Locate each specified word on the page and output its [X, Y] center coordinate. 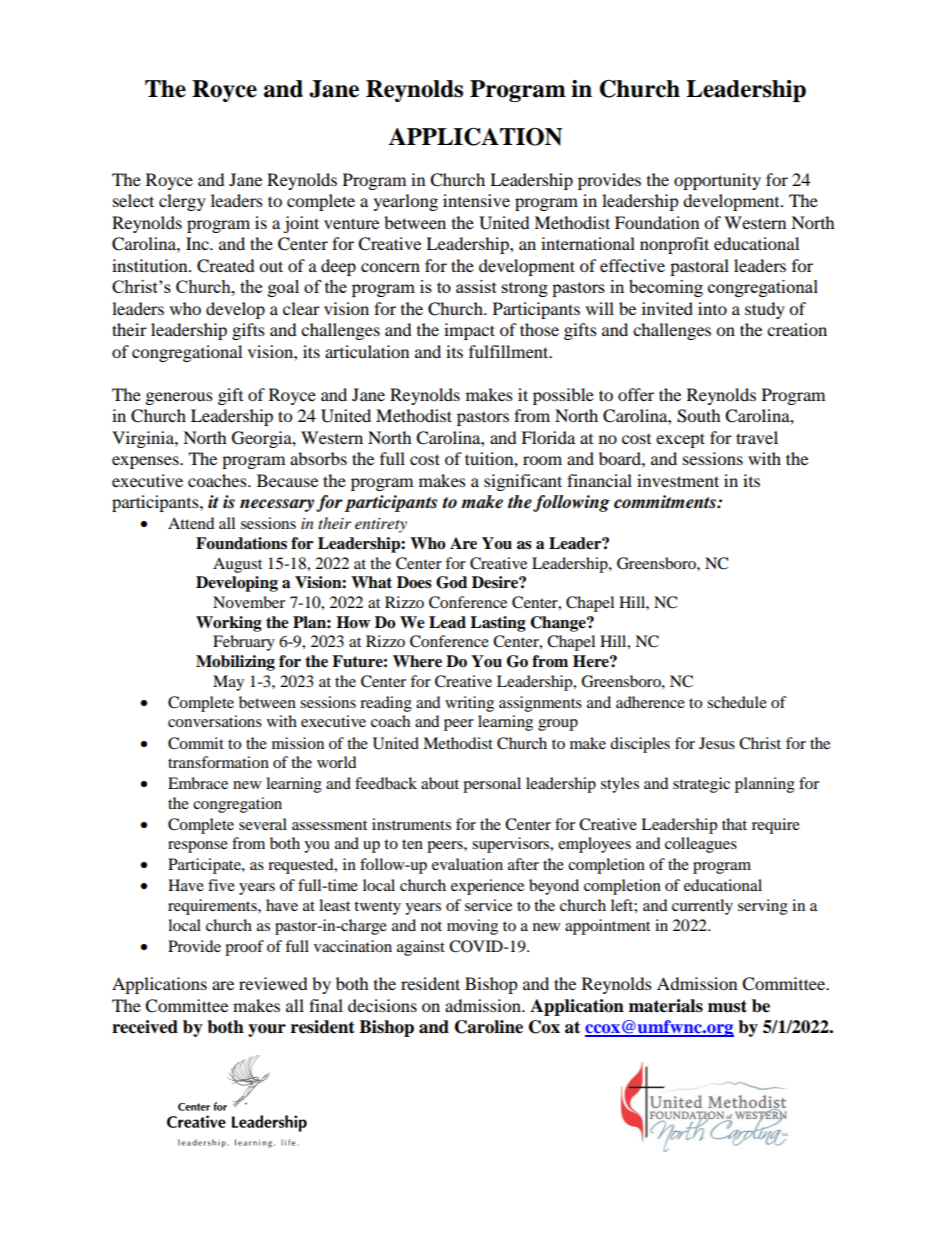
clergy [182, 202]
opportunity [717, 181]
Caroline [489, 1027]
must [727, 1006]
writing [469, 704]
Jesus [717, 743]
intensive [476, 200]
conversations [215, 721]
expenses [146, 462]
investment [678, 480]
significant [523, 482]
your [267, 1030]
